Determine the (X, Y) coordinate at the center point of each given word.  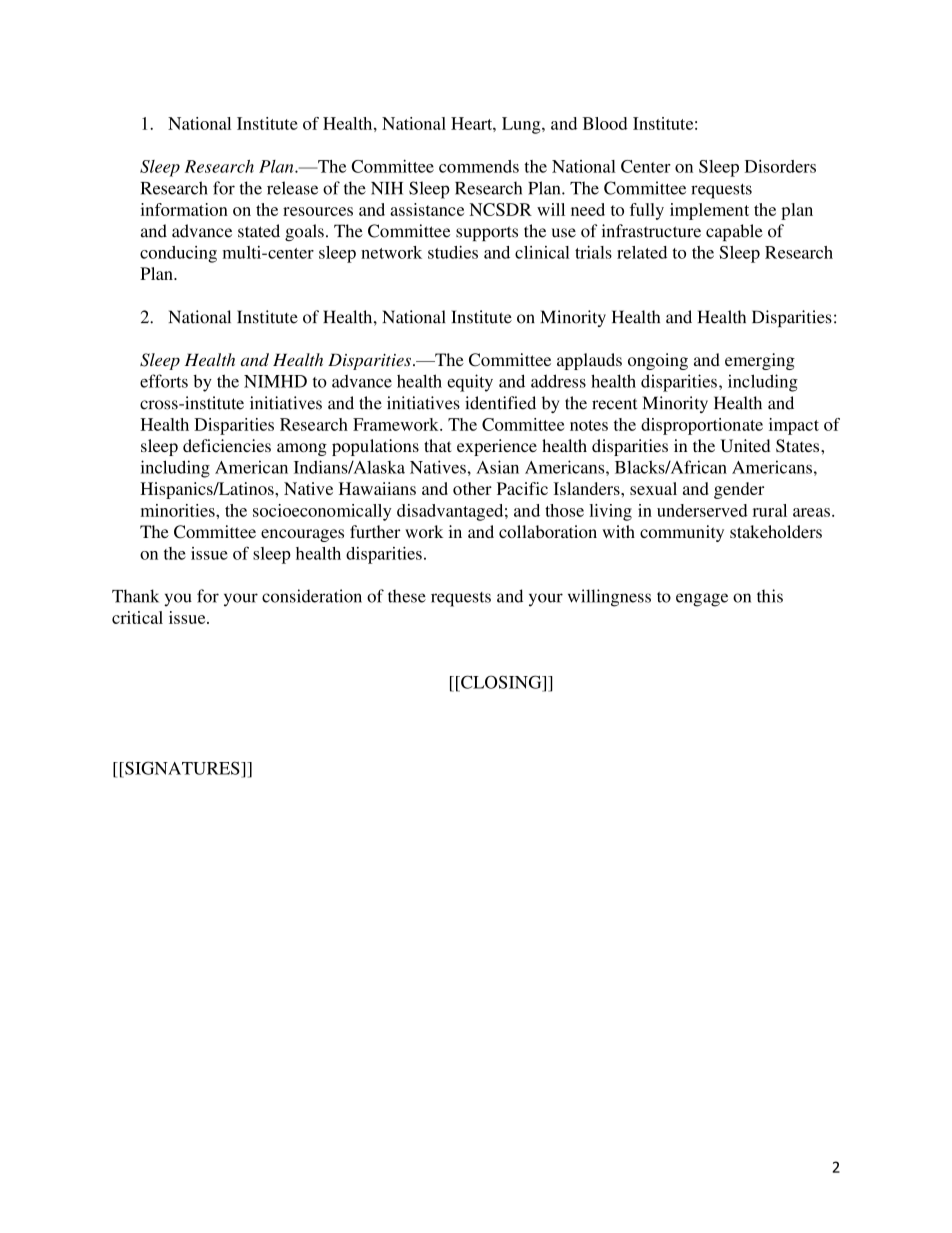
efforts (164, 381)
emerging (760, 361)
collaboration (548, 531)
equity (470, 383)
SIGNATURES (182, 768)
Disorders (780, 166)
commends (479, 166)
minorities (179, 510)
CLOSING (501, 682)
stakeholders (776, 531)
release (292, 188)
